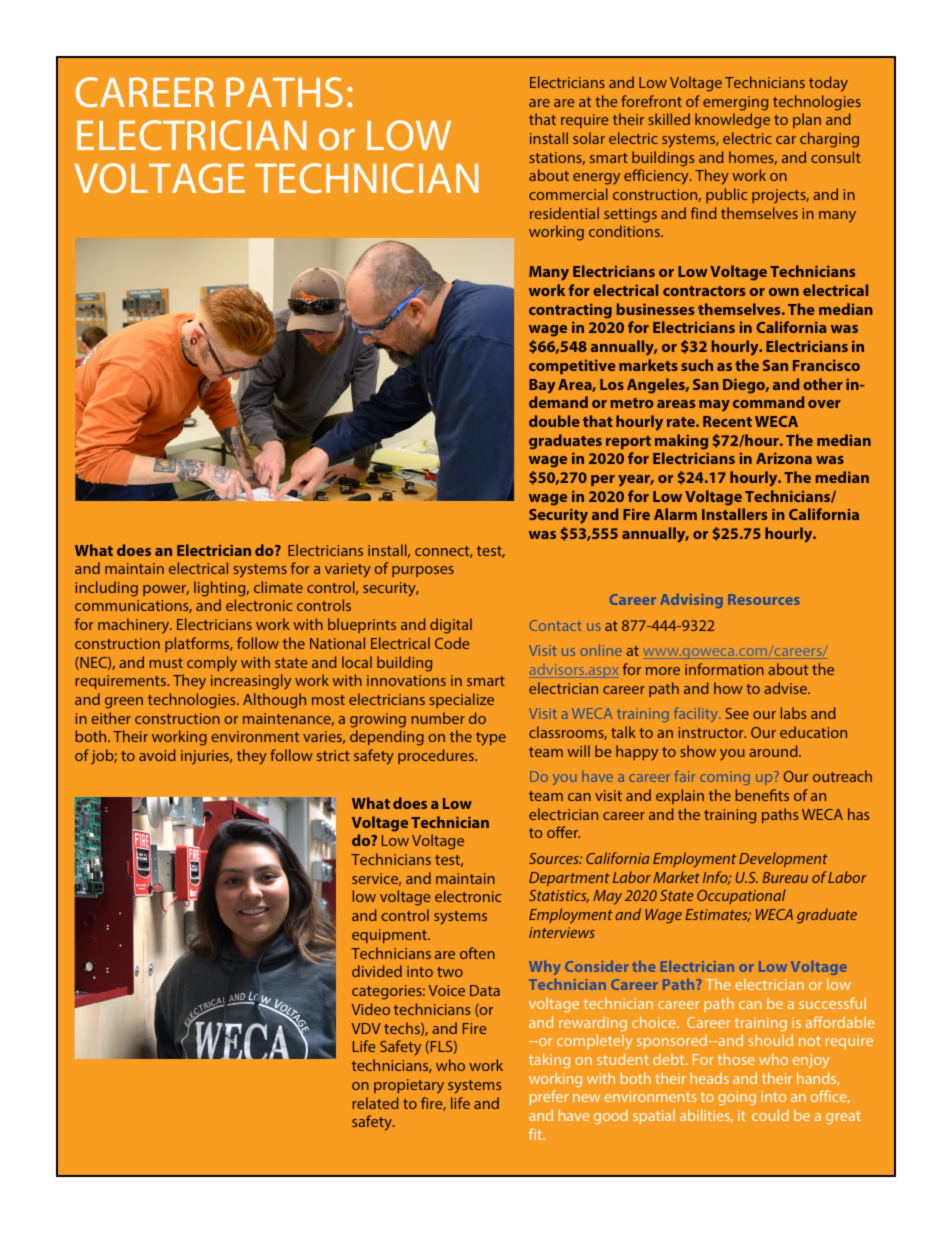  I want to click on power, so click(166, 590).
